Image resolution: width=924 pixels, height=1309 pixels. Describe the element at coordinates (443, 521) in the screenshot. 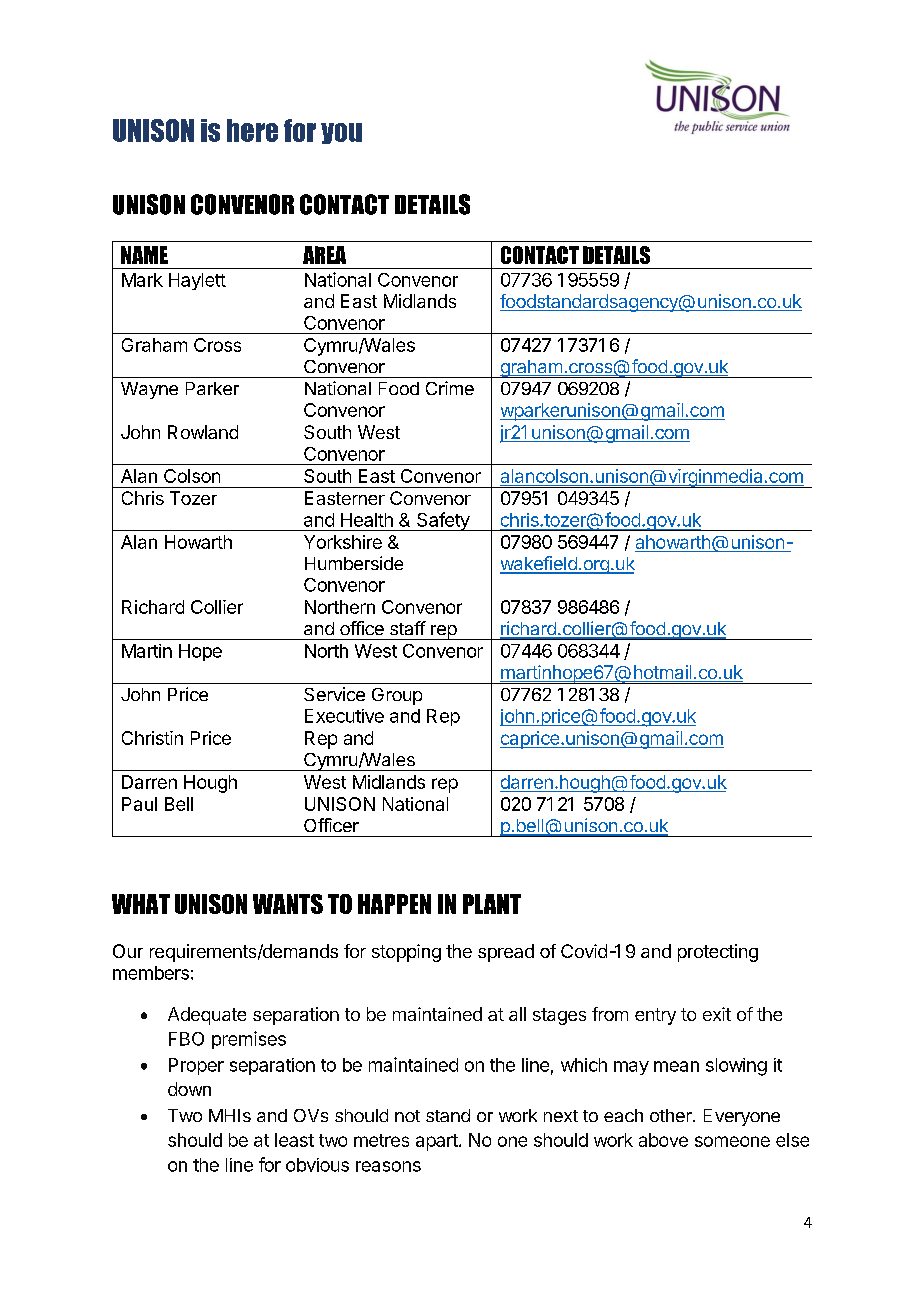

I see `Safety` at that location.
